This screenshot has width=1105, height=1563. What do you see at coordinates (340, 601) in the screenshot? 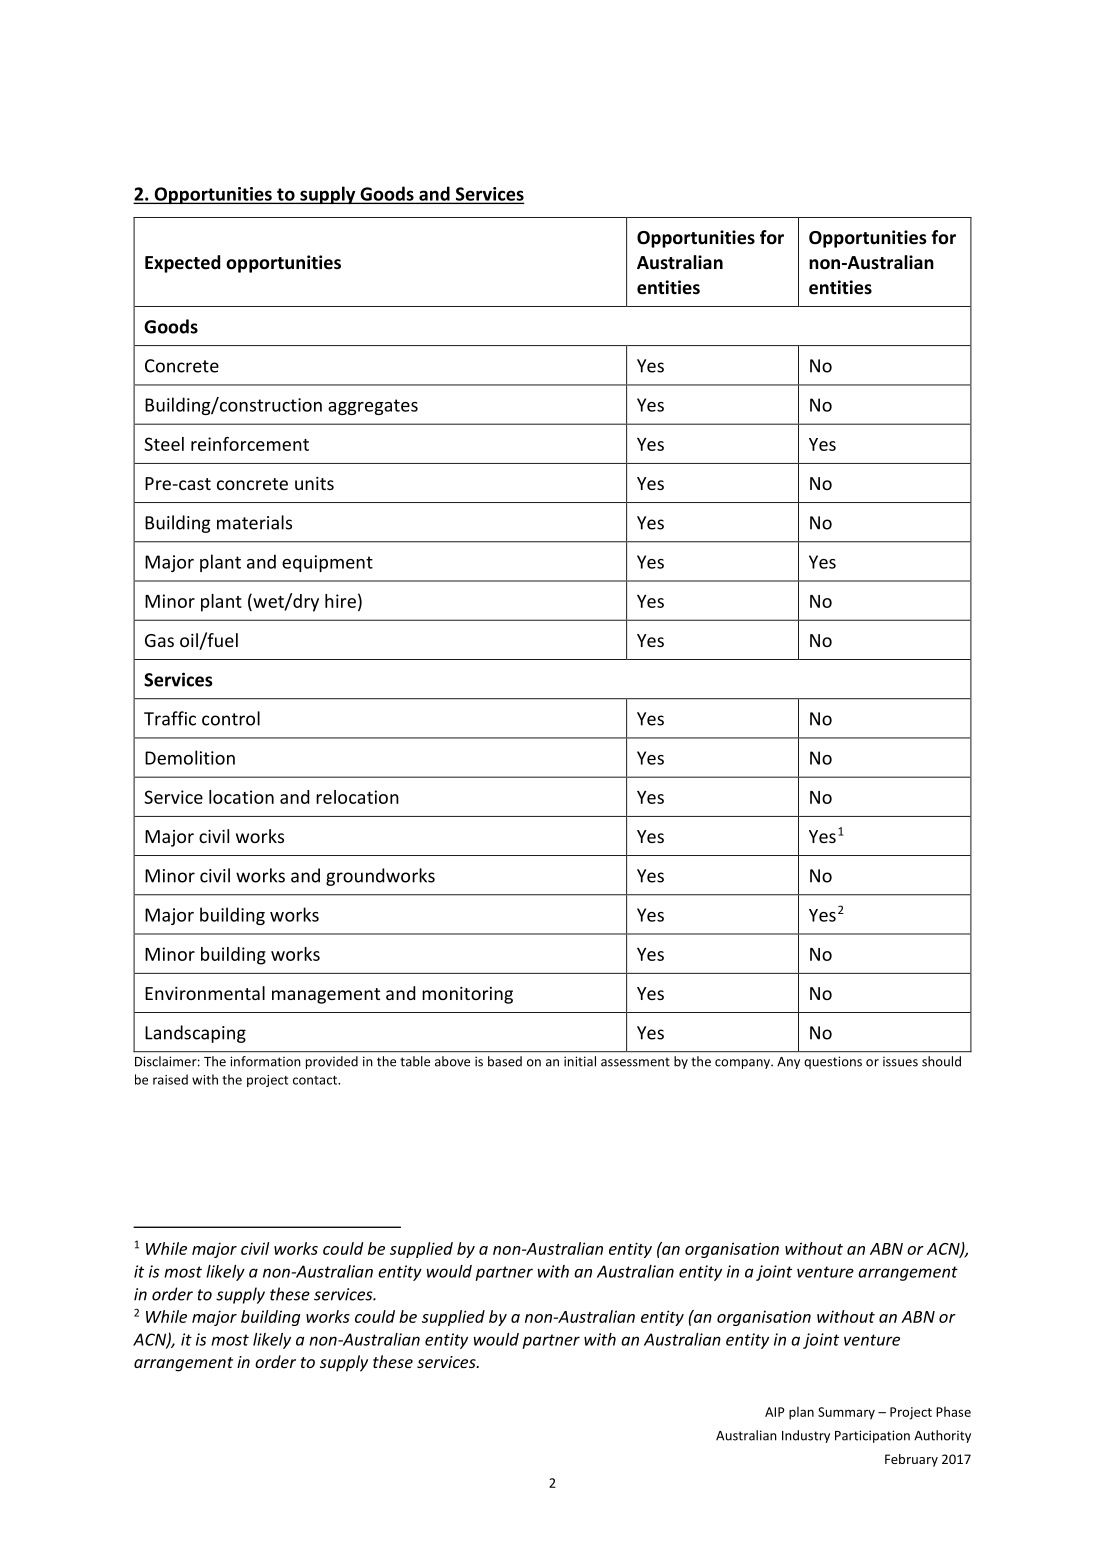
I see `hire` at bounding box center [340, 601].
